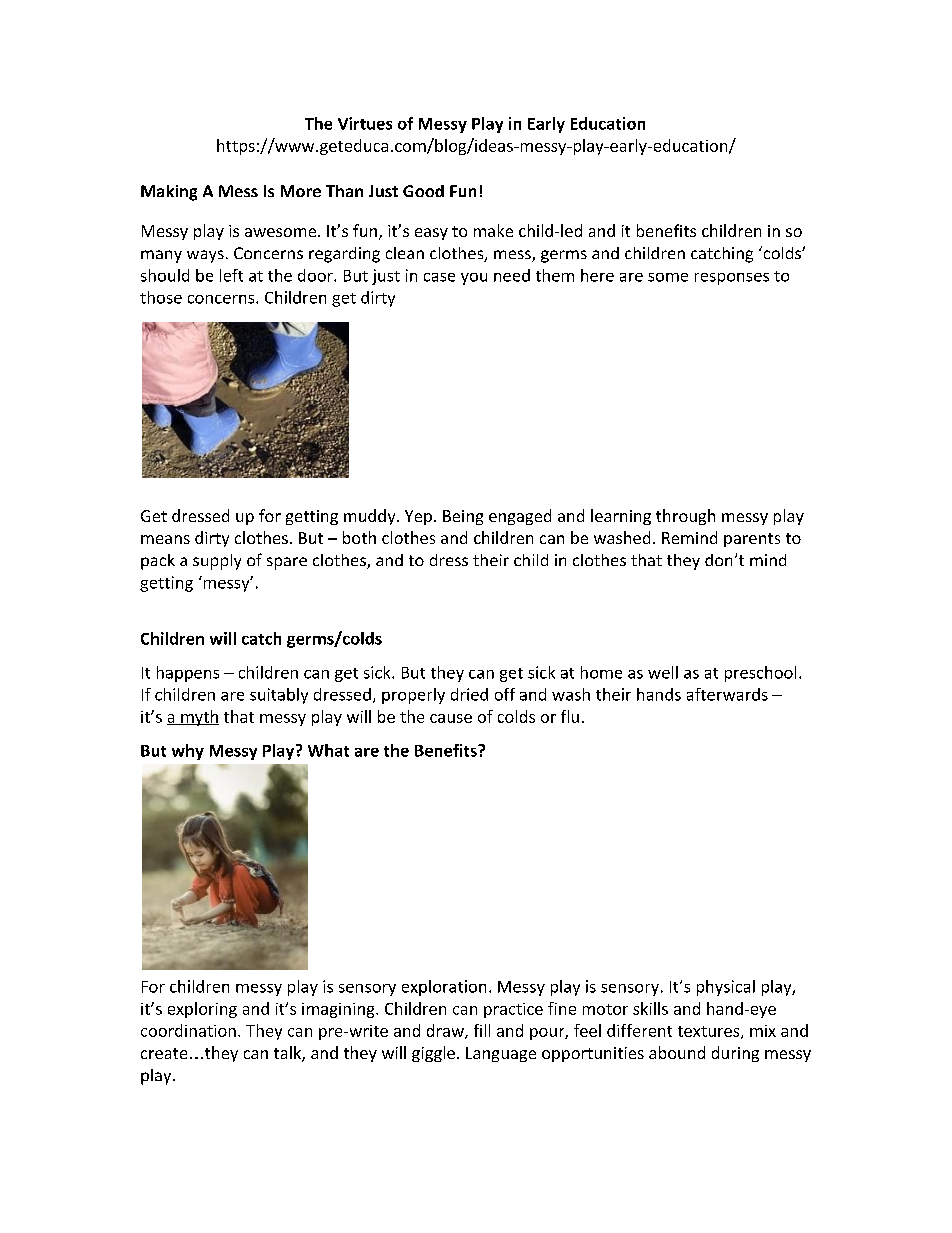 This document has width=952, height=1233. What do you see at coordinates (732, 279) in the document?
I see `responses` at bounding box center [732, 279].
